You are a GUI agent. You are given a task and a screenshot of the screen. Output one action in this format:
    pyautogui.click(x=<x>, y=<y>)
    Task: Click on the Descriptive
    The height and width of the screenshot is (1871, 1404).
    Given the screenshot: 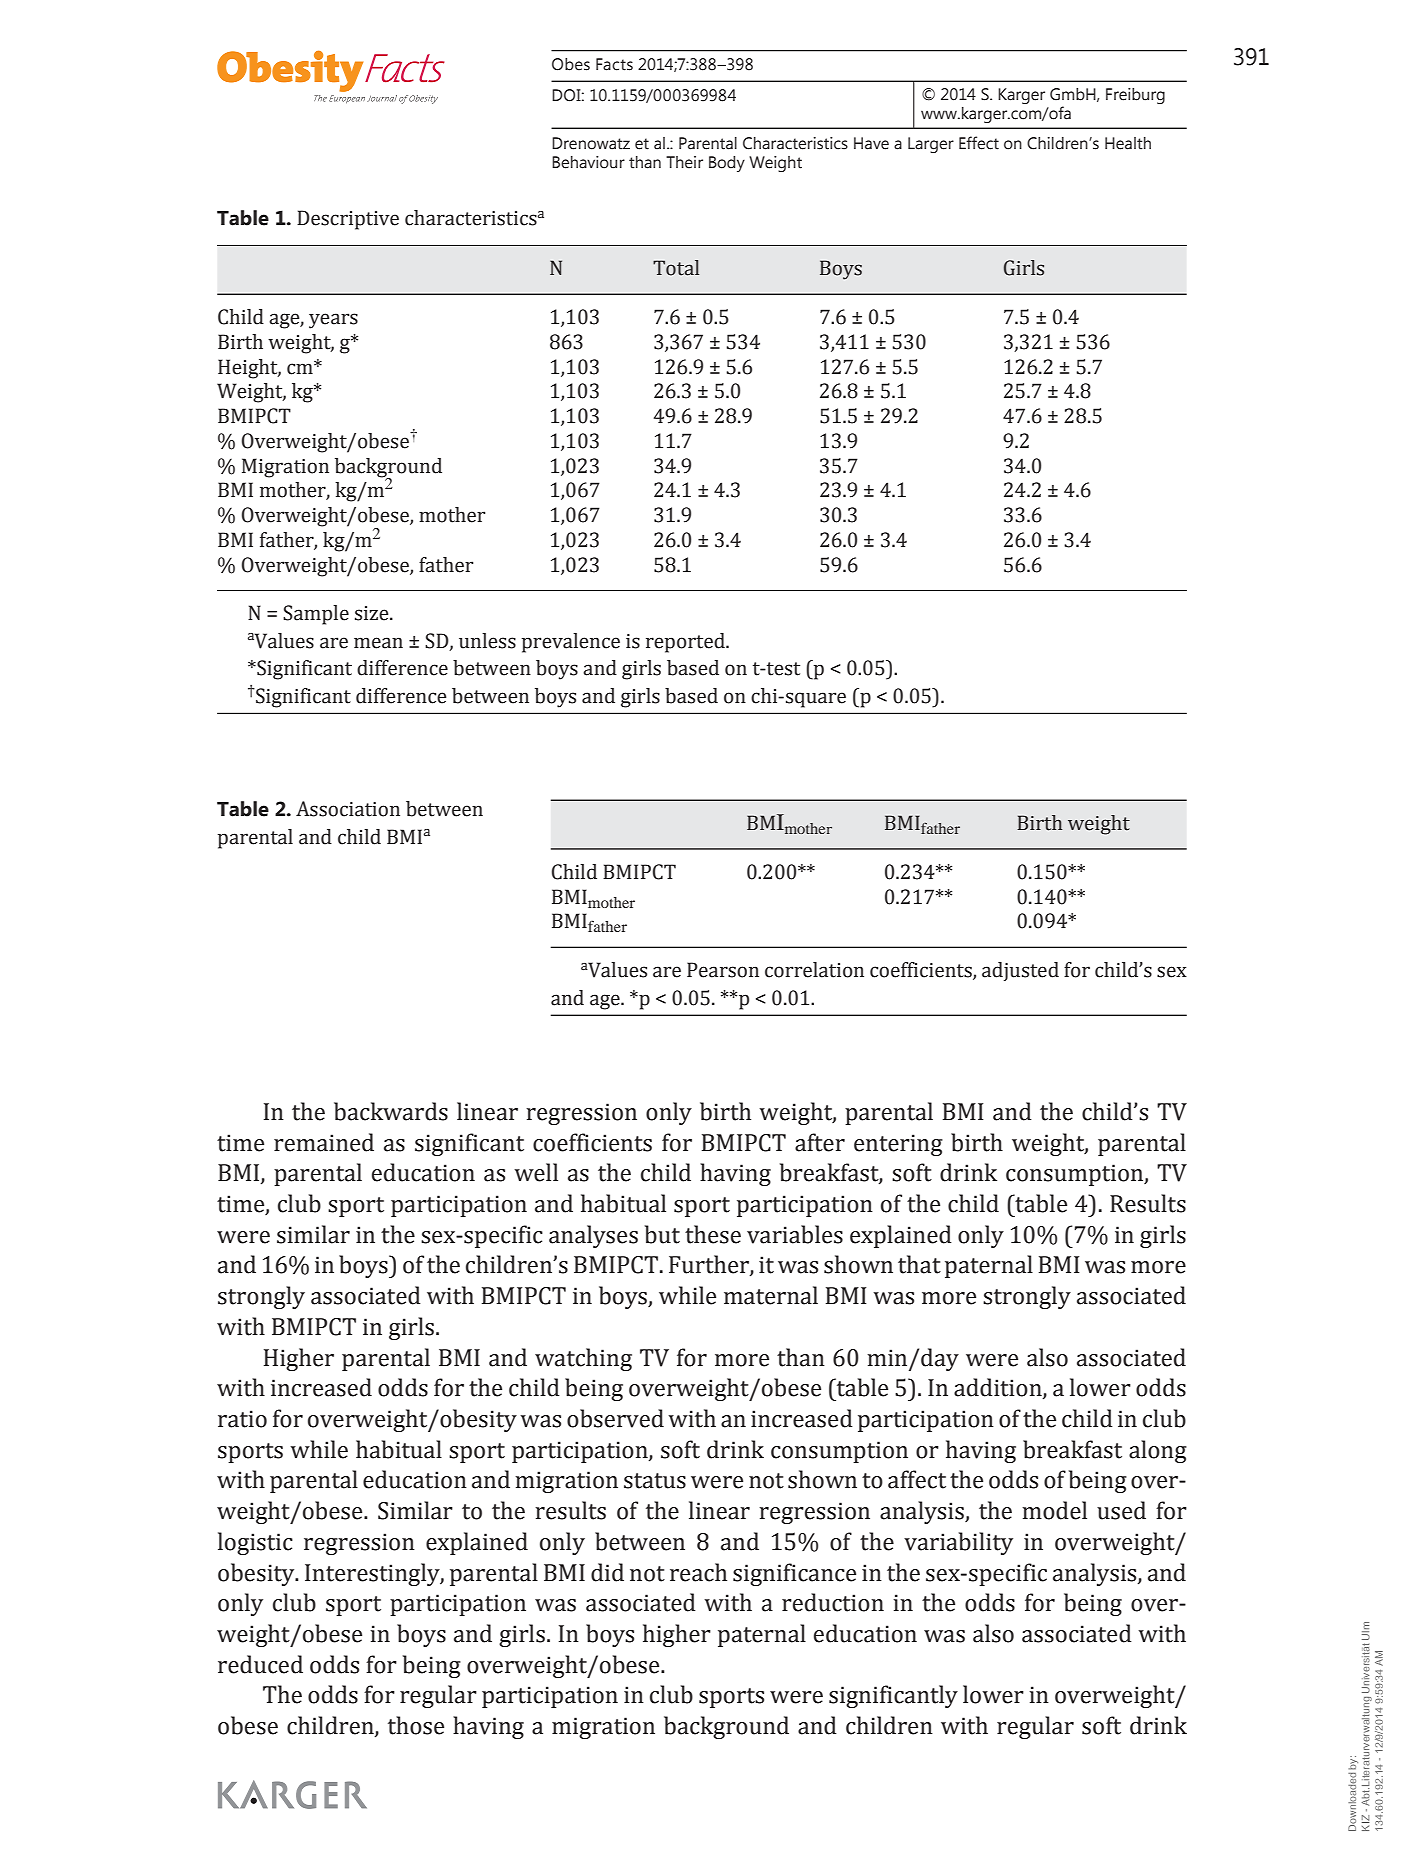 What is the action you would take?
    pyautogui.click(x=348, y=220)
